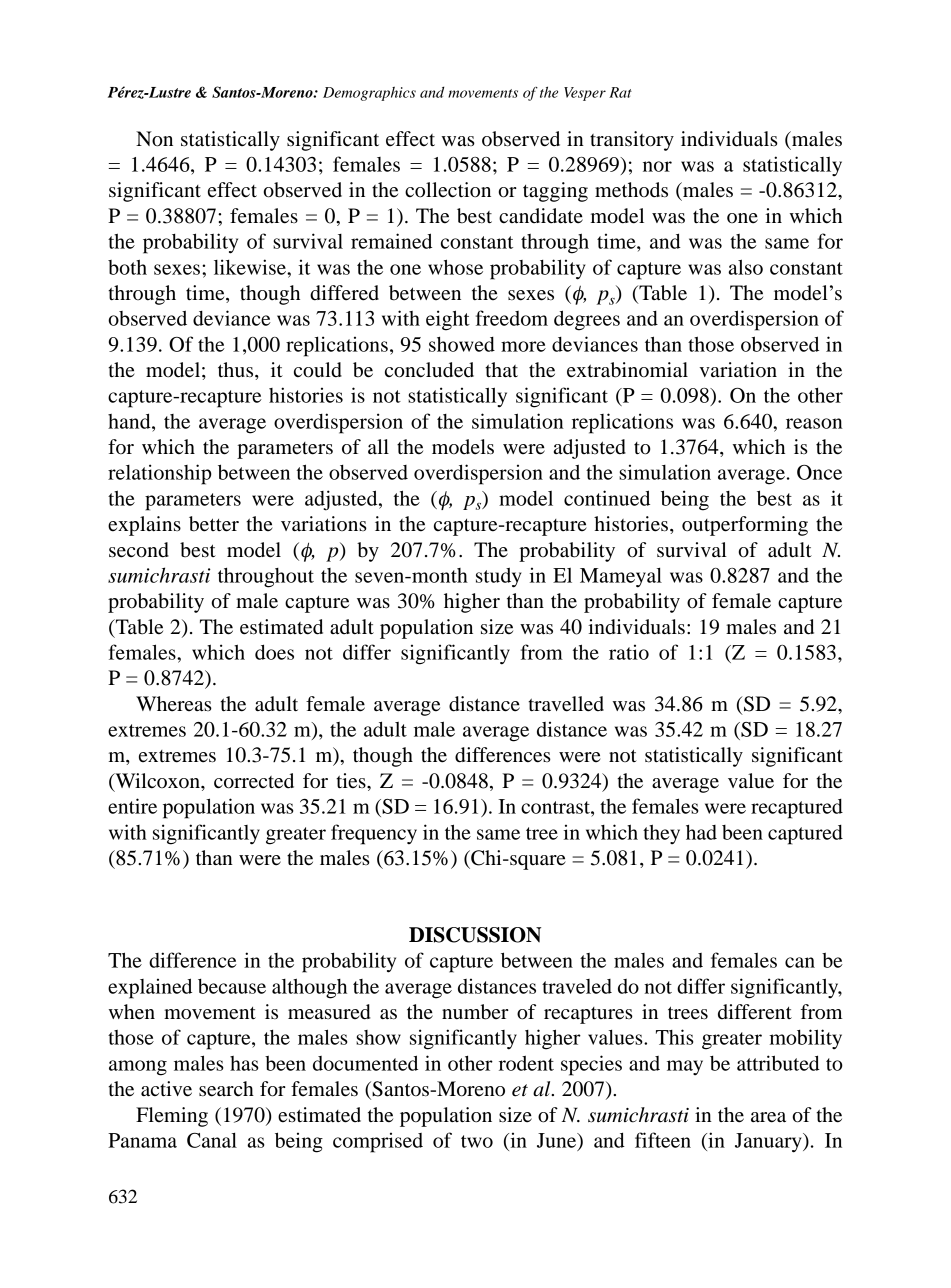 The width and height of the image is (951, 1288). Describe the element at coordinates (448, 190) in the image. I see `collection` at that location.
